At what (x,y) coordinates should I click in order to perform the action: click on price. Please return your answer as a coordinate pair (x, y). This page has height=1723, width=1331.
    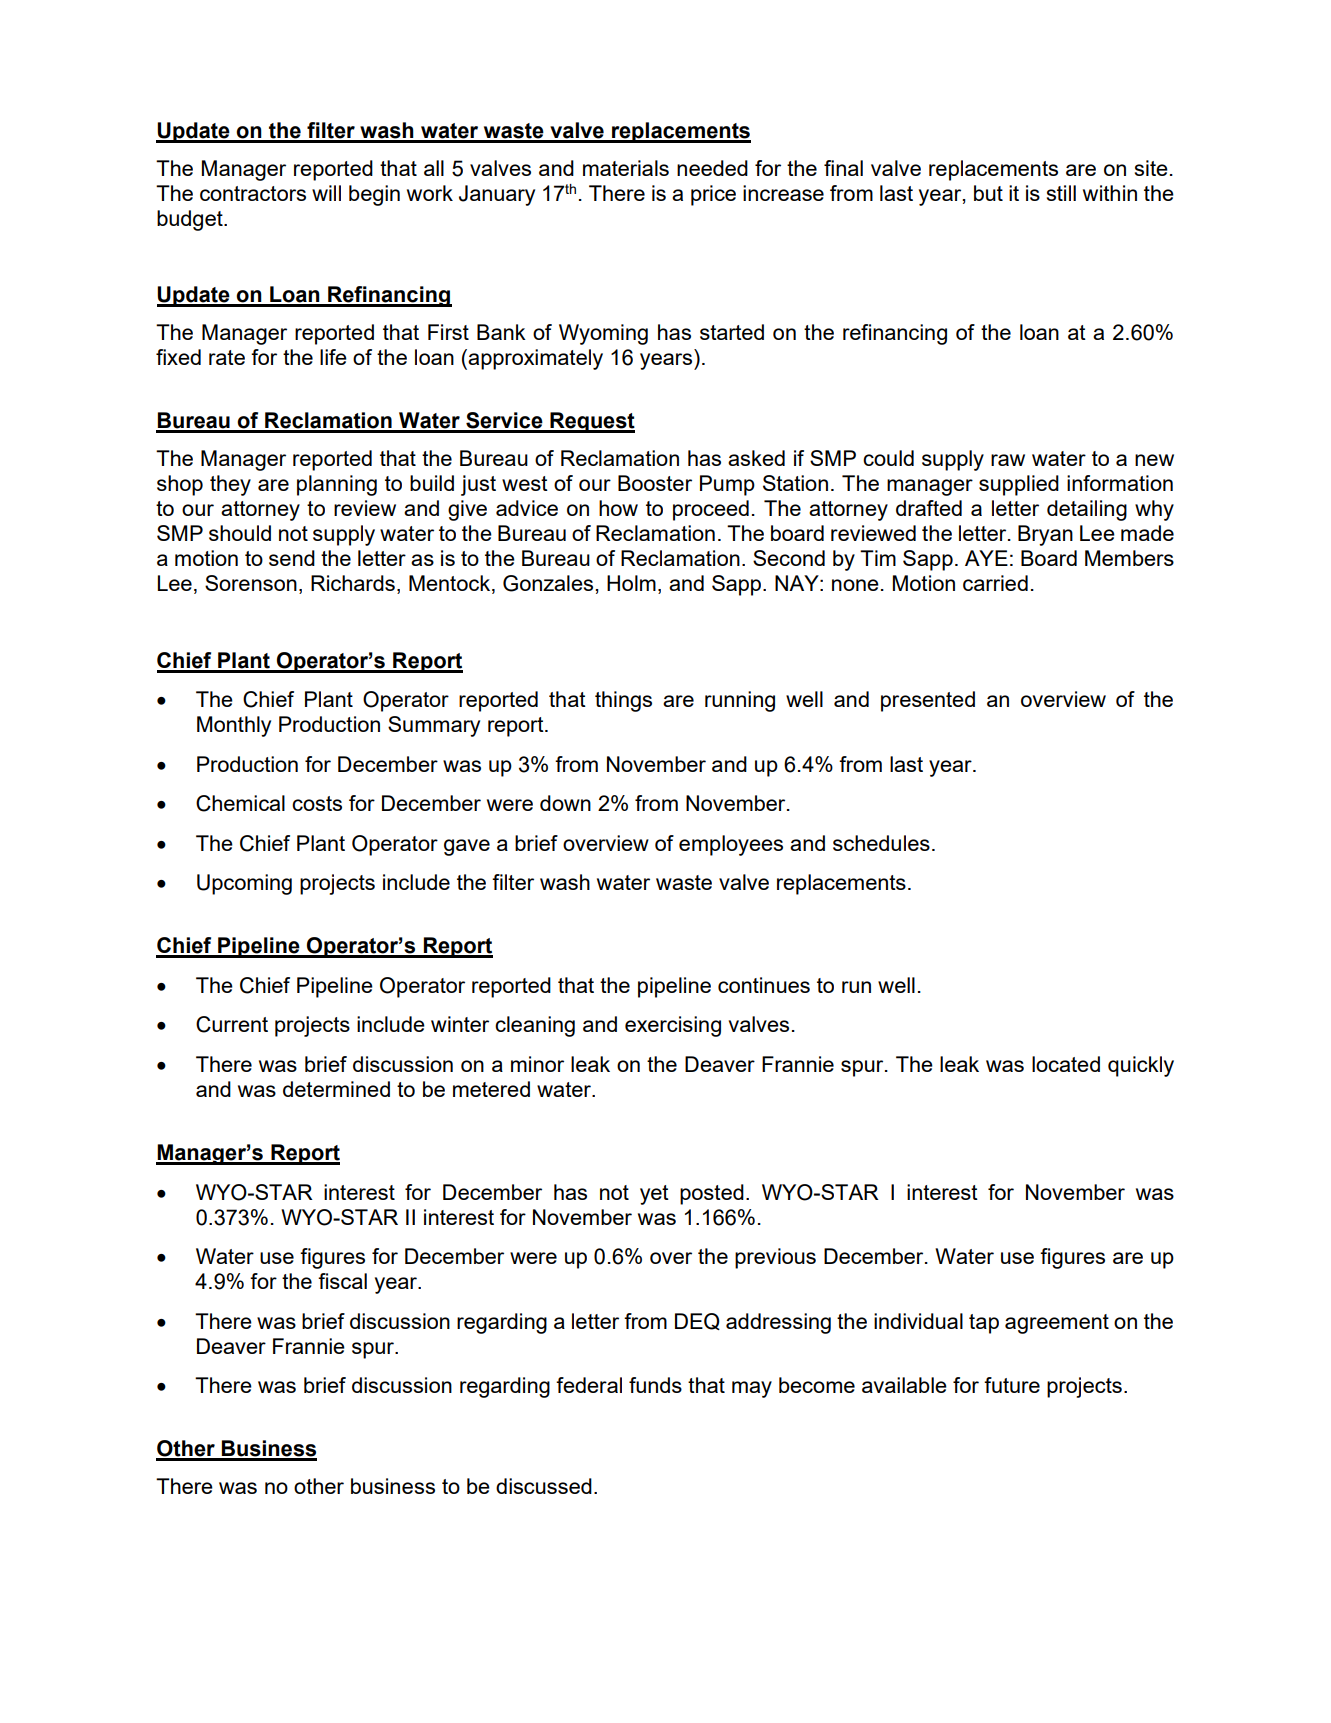
    Looking at the image, I should click on (713, 195).
